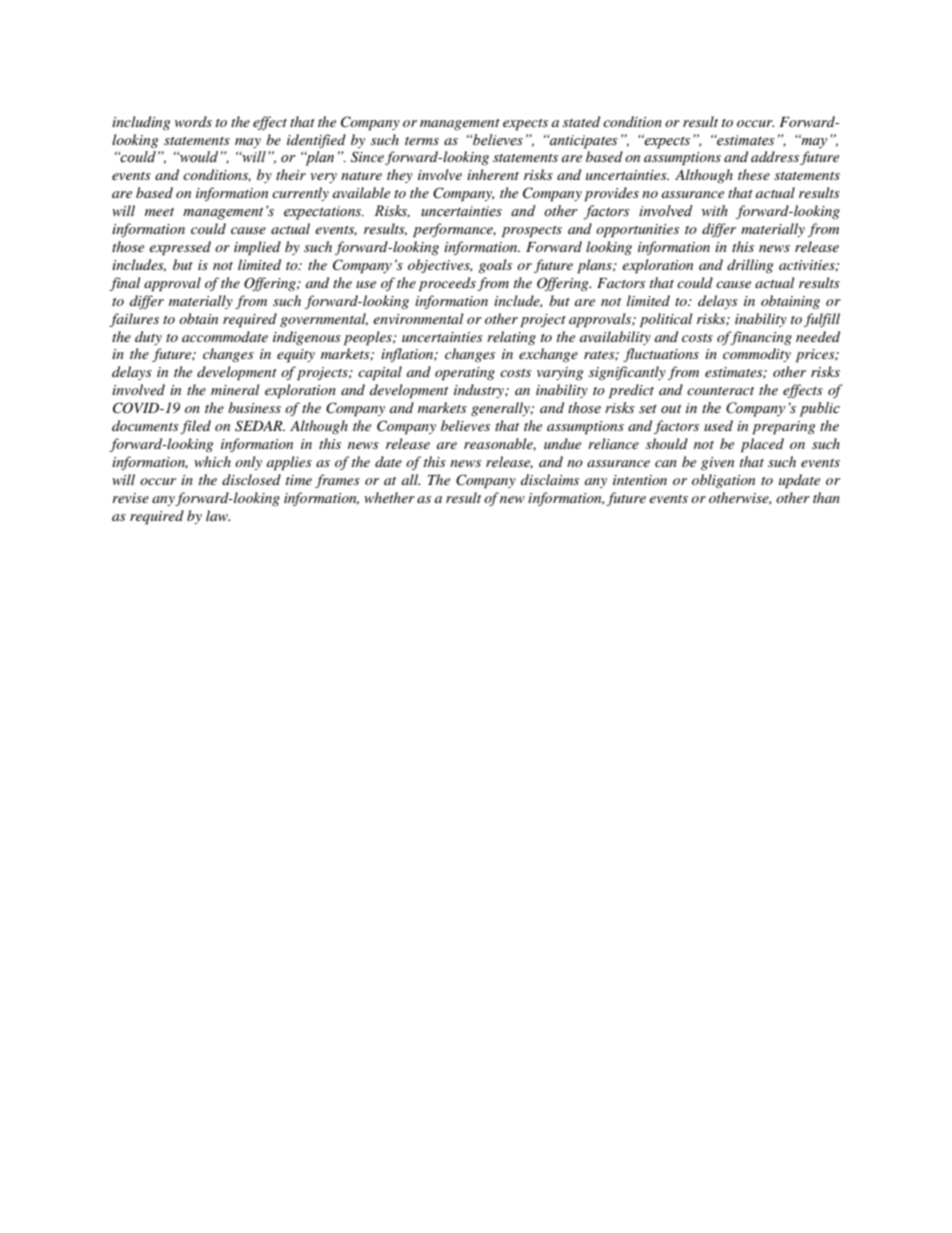 This image has height=1233, width=952. I want to click on terms, so click(422, 141).
